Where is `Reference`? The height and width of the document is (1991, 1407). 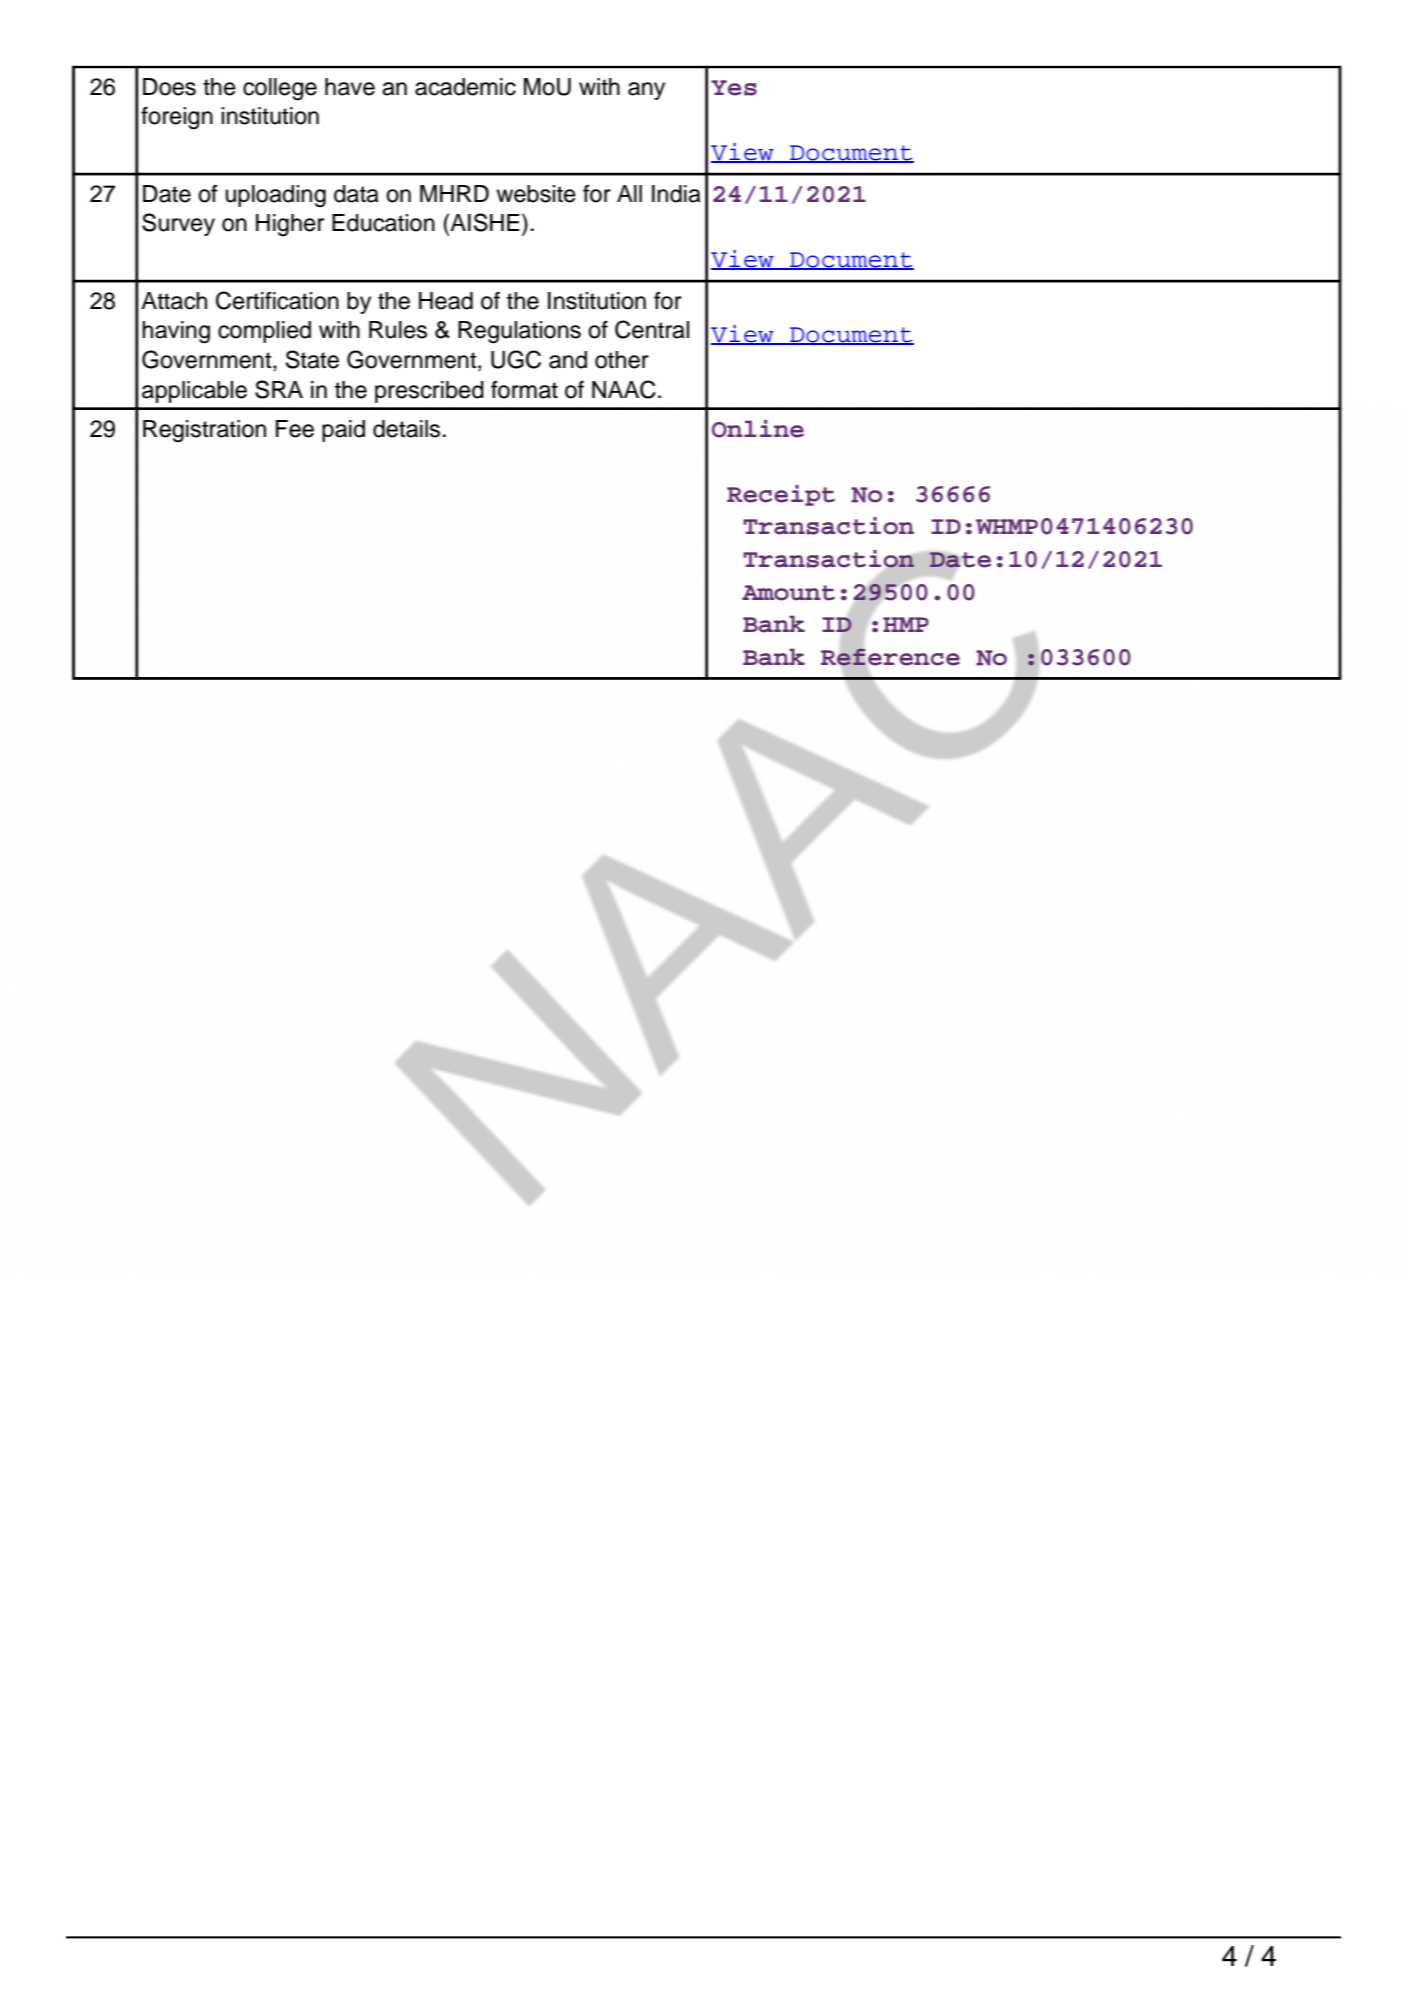 Reference is located at coordinates (890, 656).
